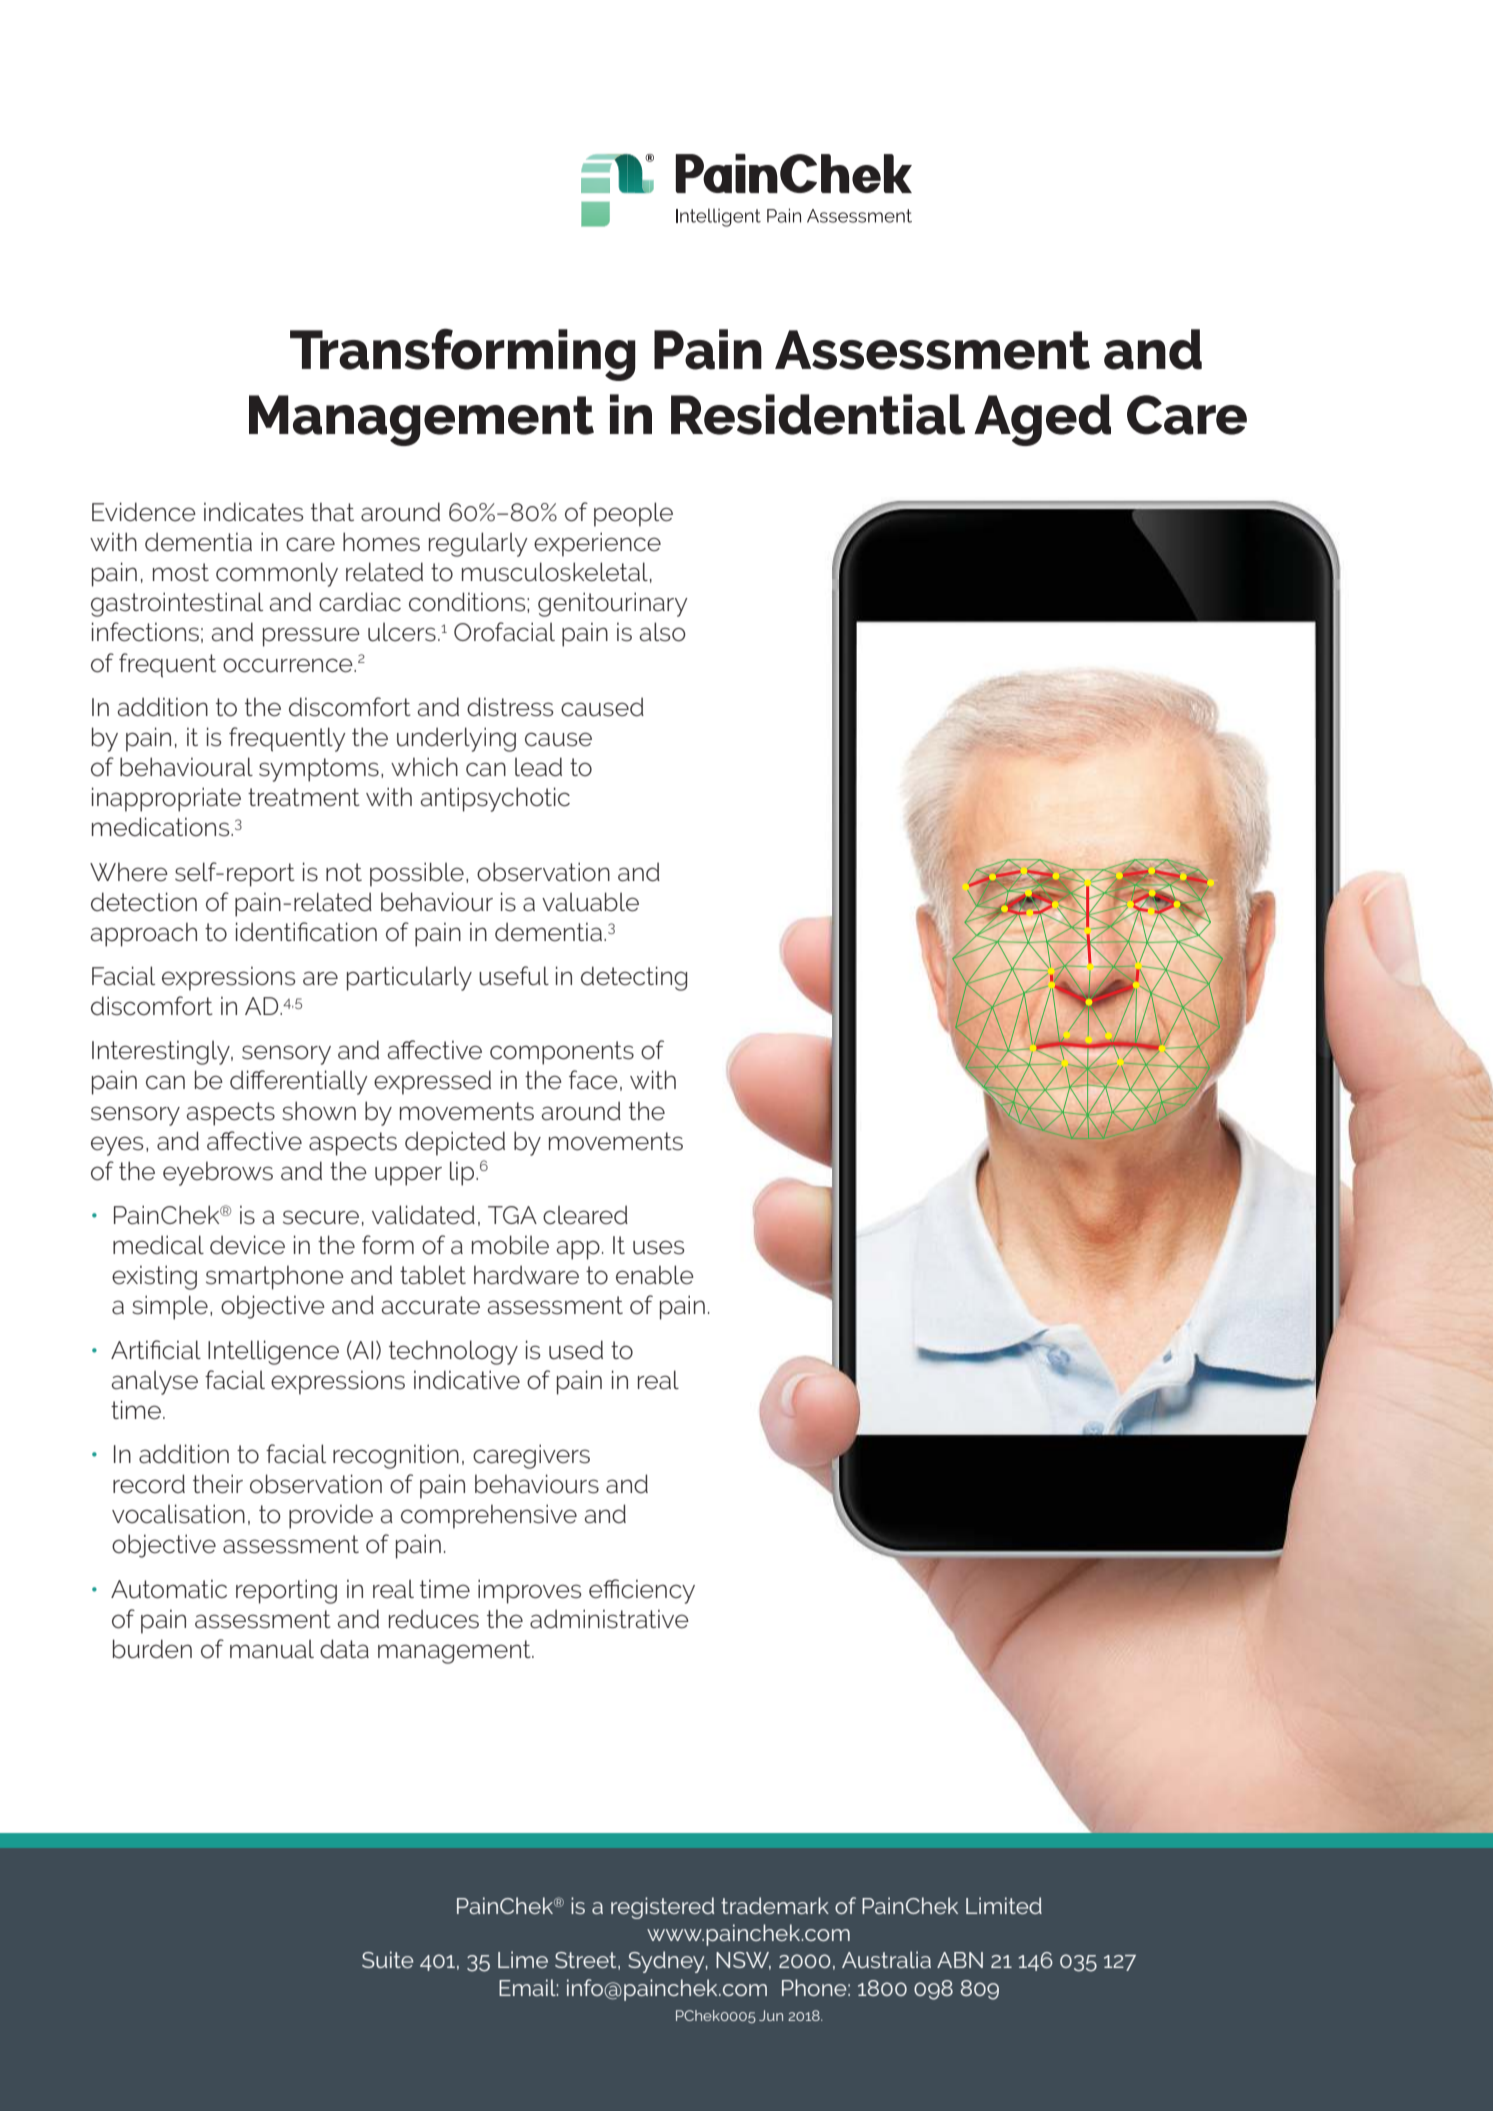 This screenshot has height=2111, width=1493. I want to click on Street, so click(587, 1961).
